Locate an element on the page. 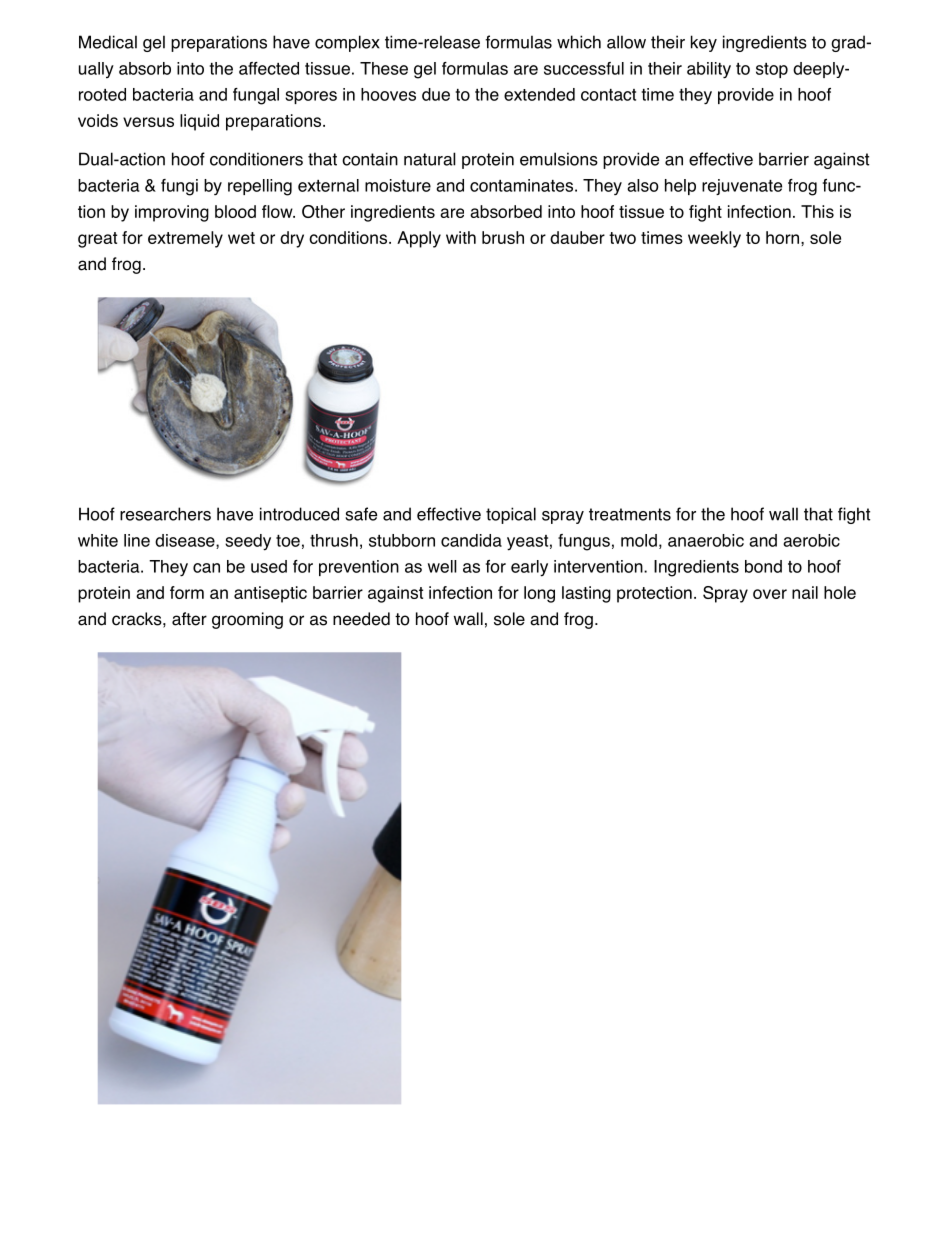 The height and width of the document is (1233, 952). affected is located at coordinates (269, 68).
